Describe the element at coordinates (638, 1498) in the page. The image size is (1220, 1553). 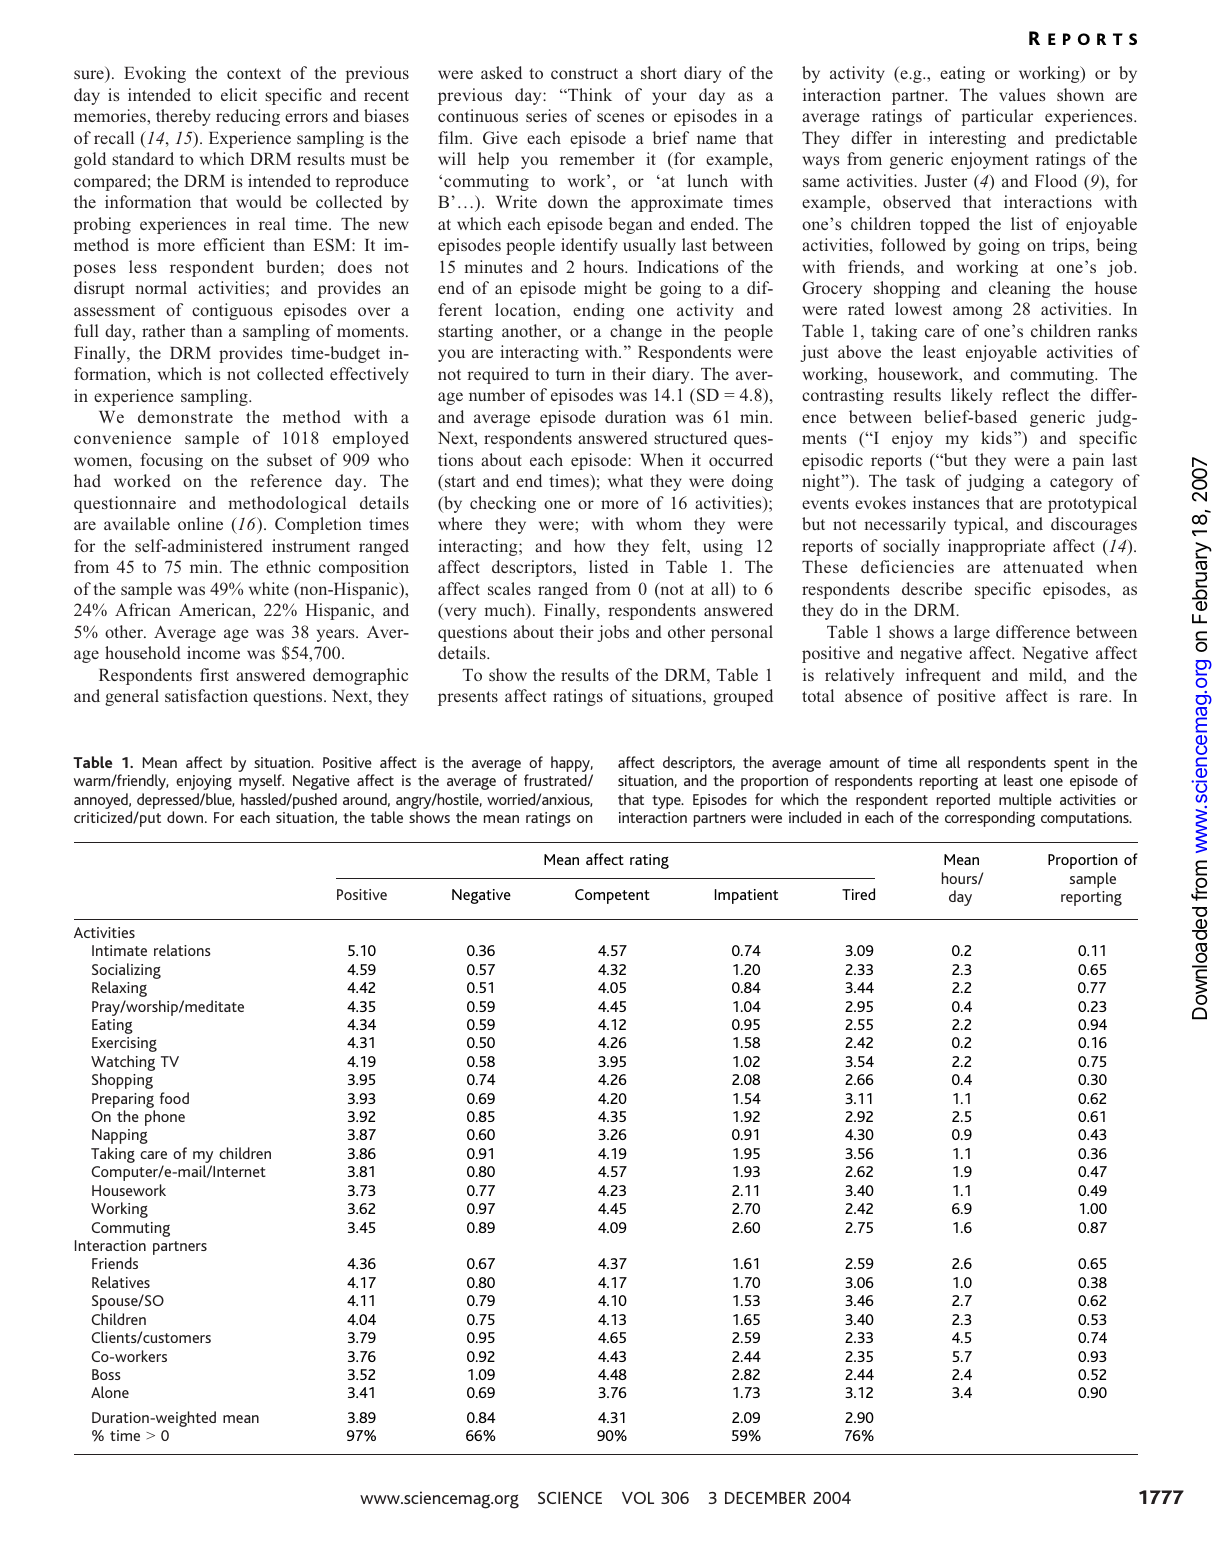
I see `VOL` at that location.
